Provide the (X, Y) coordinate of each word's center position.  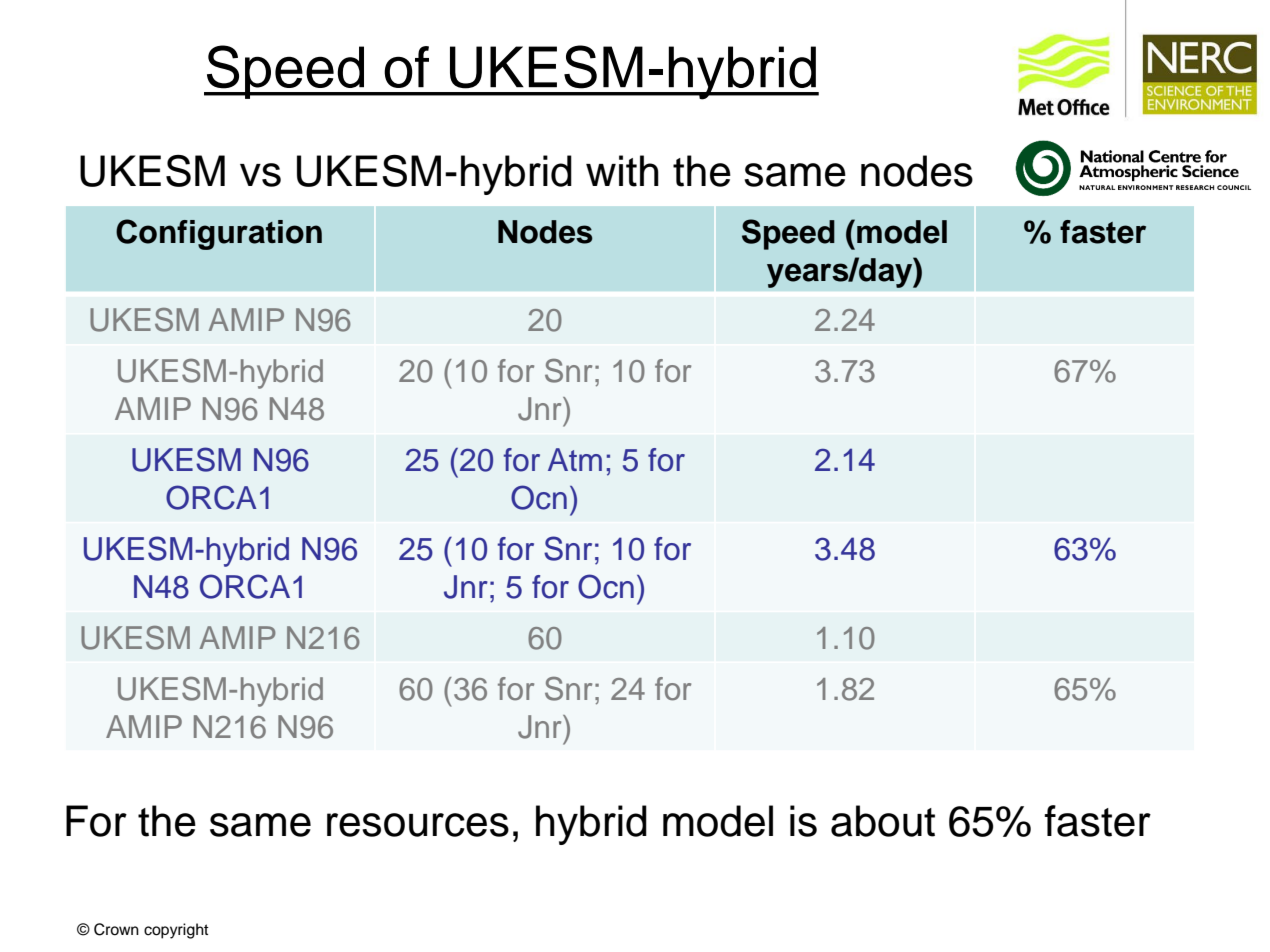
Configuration (219, 234)
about (883, 821)
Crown (116, 929)
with (622, 171)
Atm (575, 459)
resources (418, 825)
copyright (176, 931)
